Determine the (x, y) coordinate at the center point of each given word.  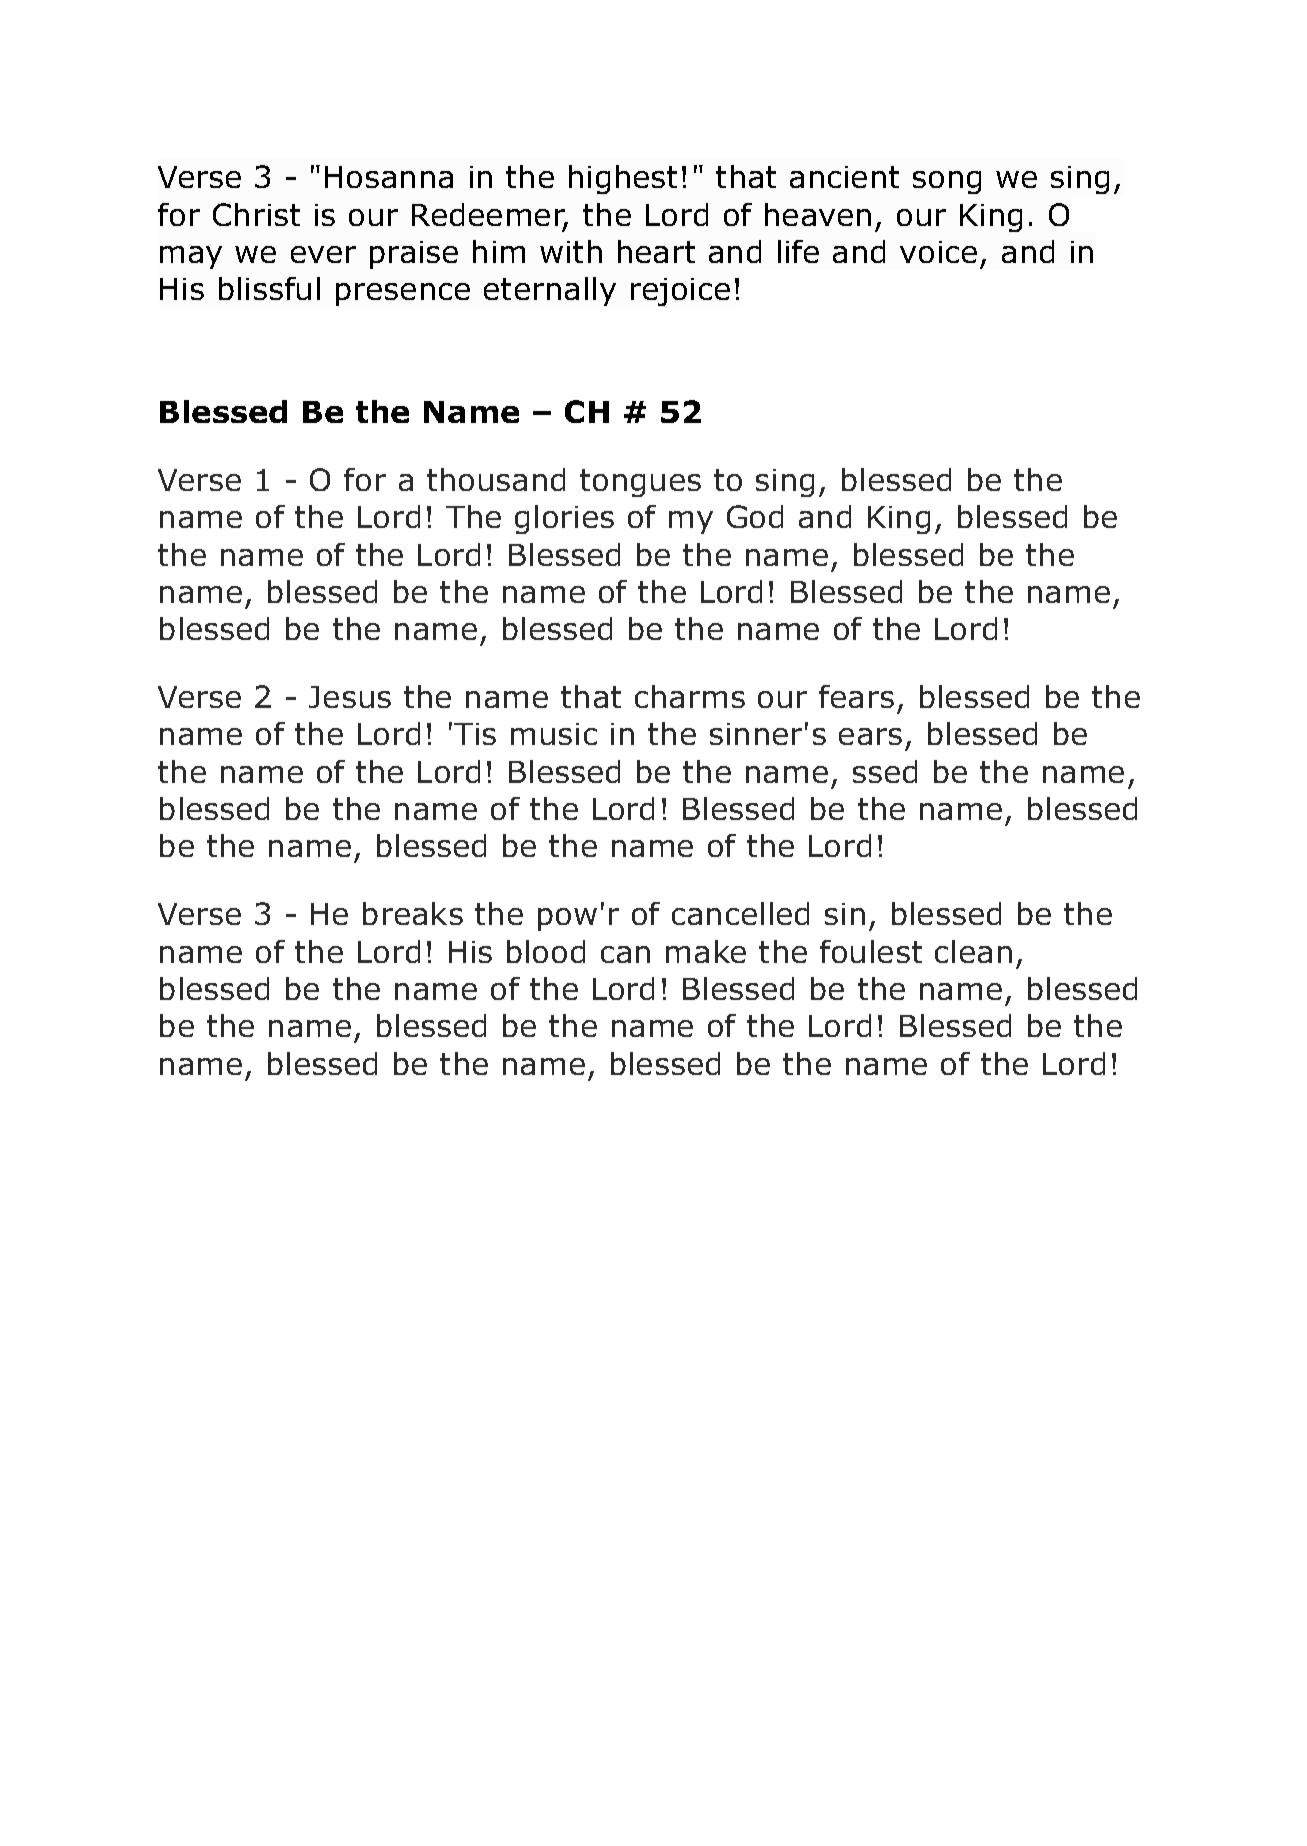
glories (564, 519)
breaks (413, 913)
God (755, 516)
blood (546, 951)
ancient (844, 177)
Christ (256, 214)
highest (623, 179)
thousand (496, 479)
